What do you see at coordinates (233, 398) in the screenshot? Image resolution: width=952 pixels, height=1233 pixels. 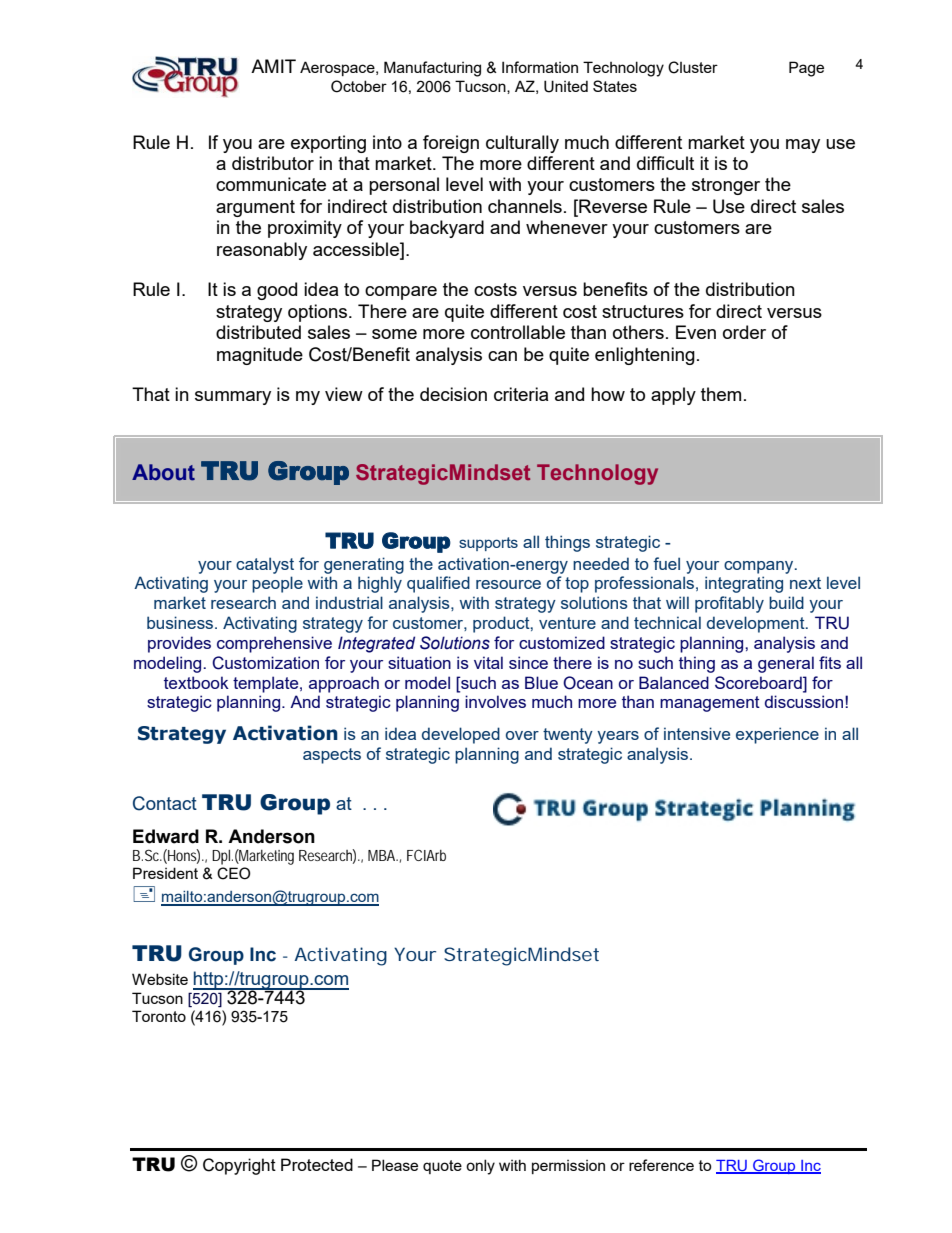 I see `summary` at bounding box center [233, 398].
